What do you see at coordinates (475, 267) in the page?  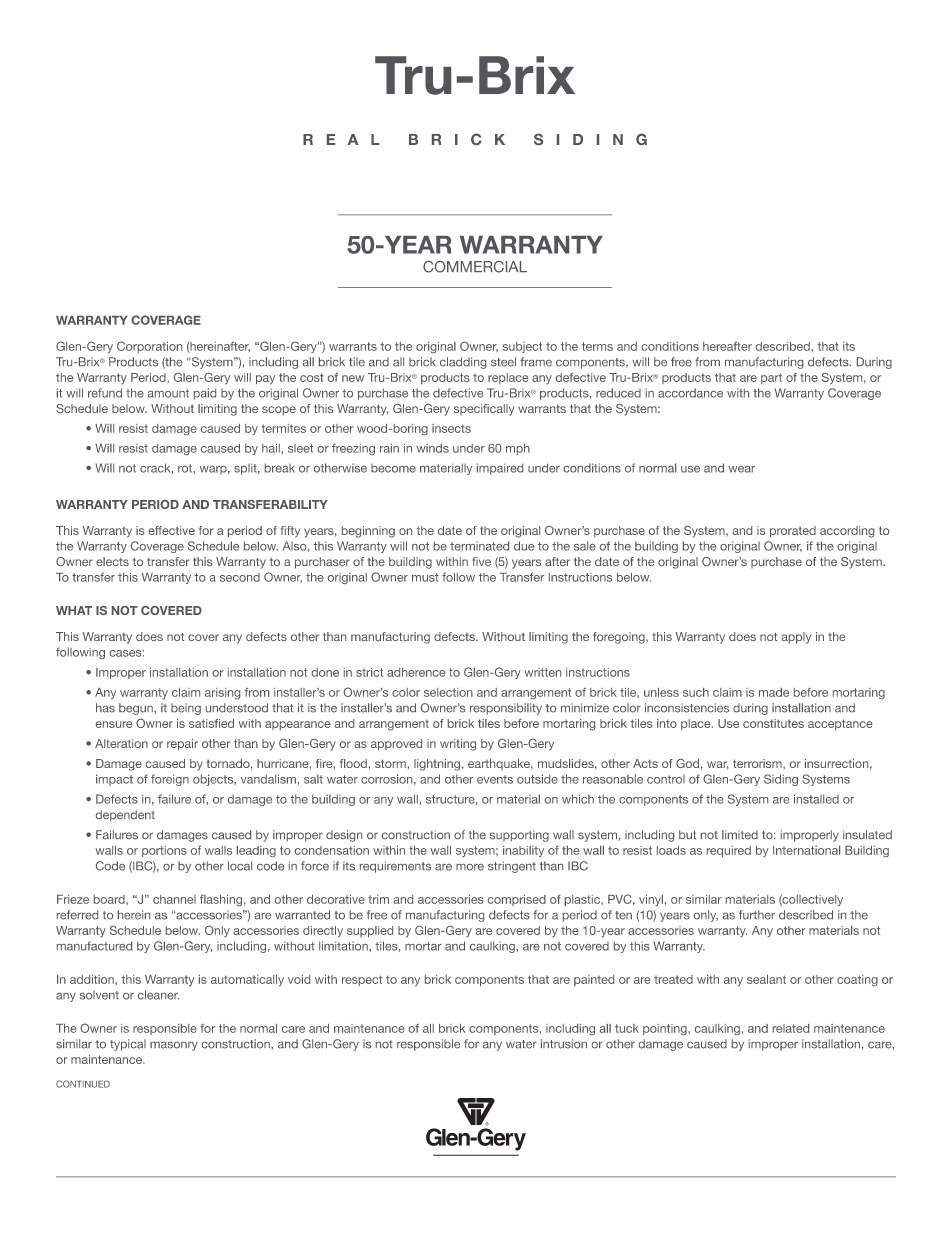 I see `COMMERCIAL` at bounding box center [475, 267].
